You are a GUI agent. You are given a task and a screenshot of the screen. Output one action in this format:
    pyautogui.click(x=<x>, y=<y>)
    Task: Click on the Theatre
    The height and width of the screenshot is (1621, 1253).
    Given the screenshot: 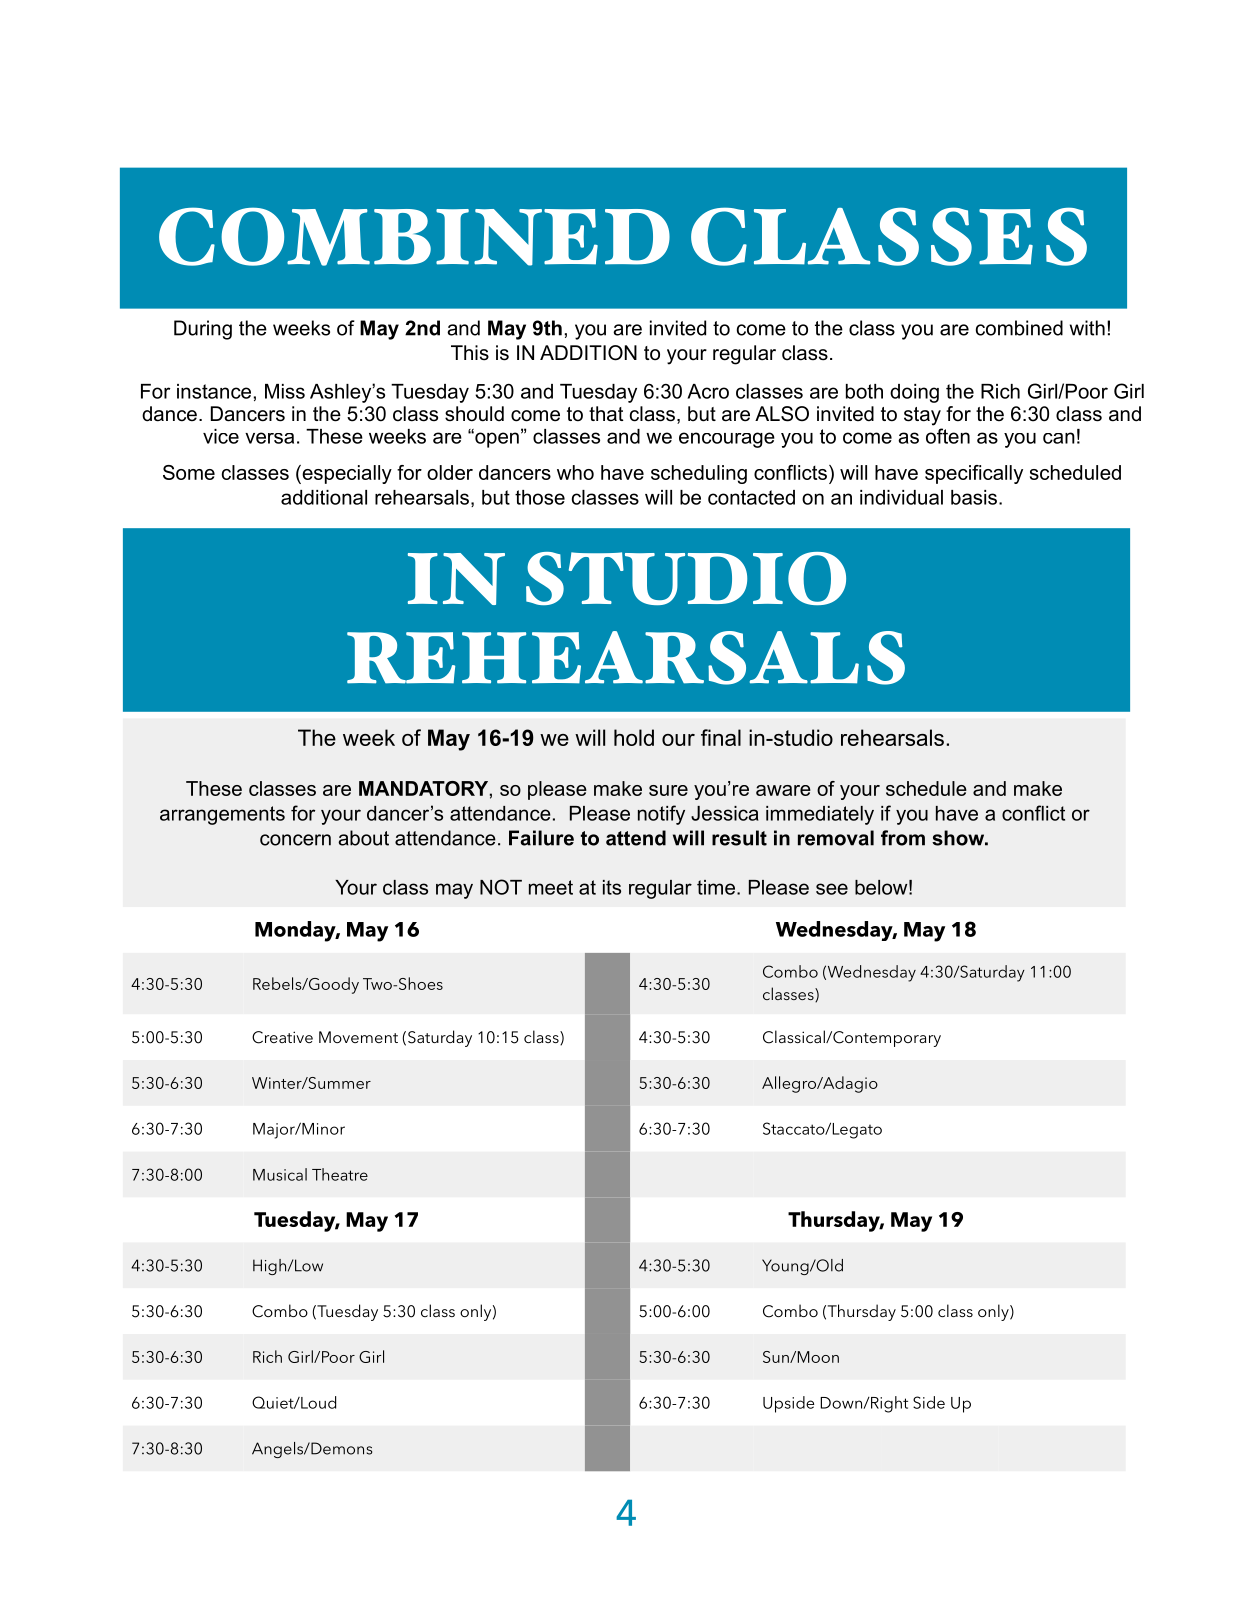 What is the action you would take?
    pyautogui.click(x=340, y=1174)
